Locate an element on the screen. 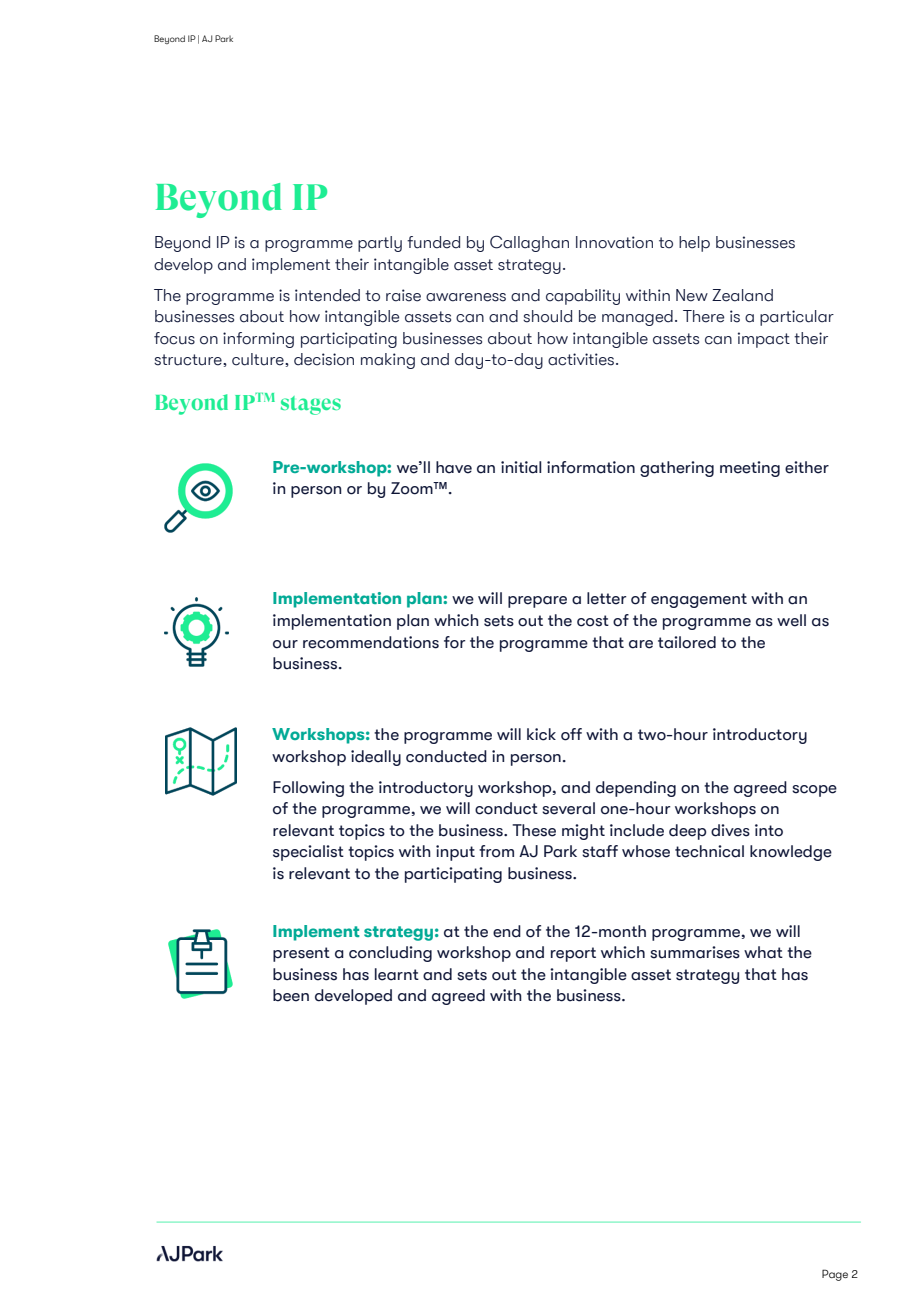 The height and width of the screenshot is (1308, 924). prepare is located at coordinates (537, 602).
